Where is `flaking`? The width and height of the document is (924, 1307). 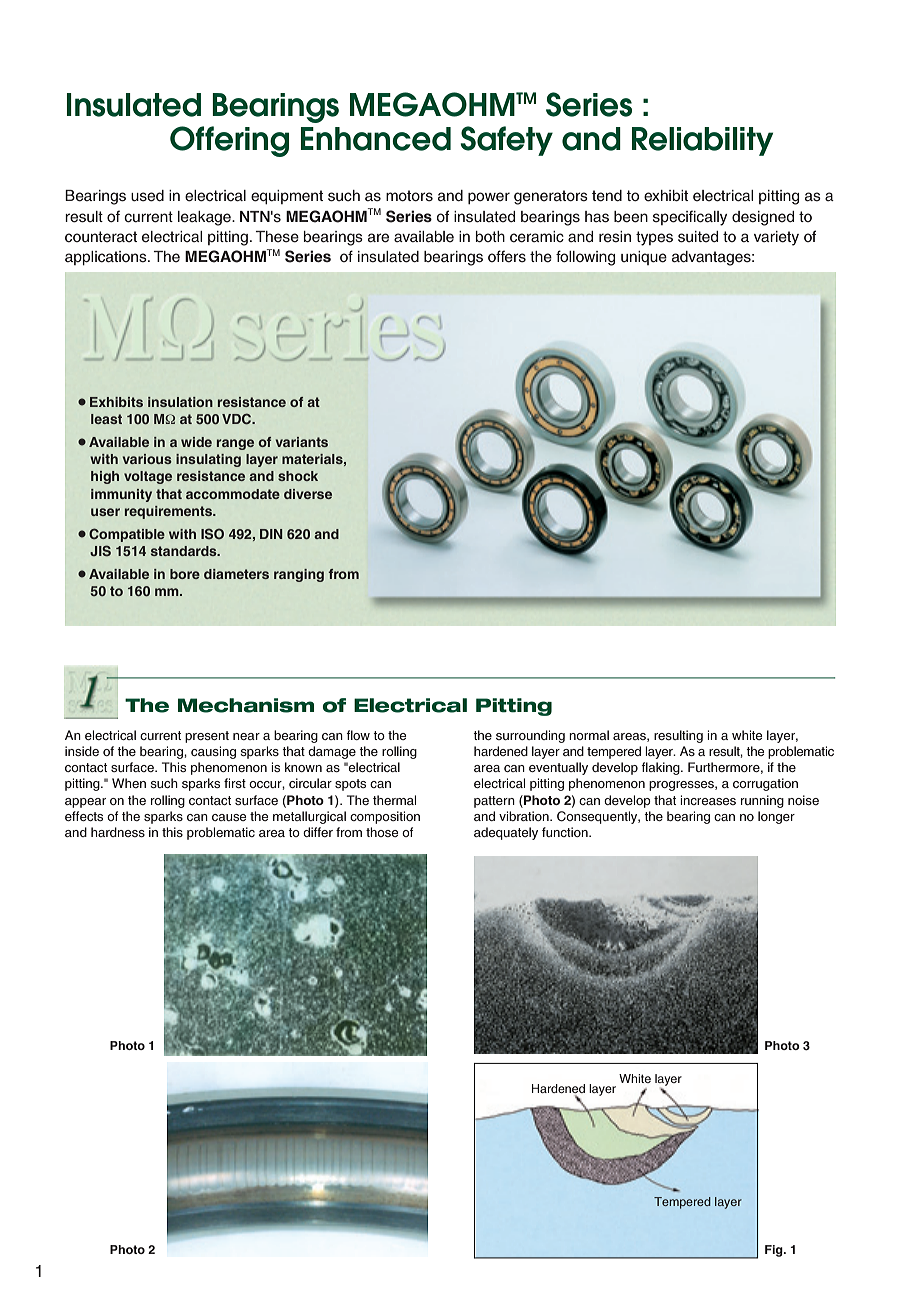
flaking is located at coordinates (661, 768).
